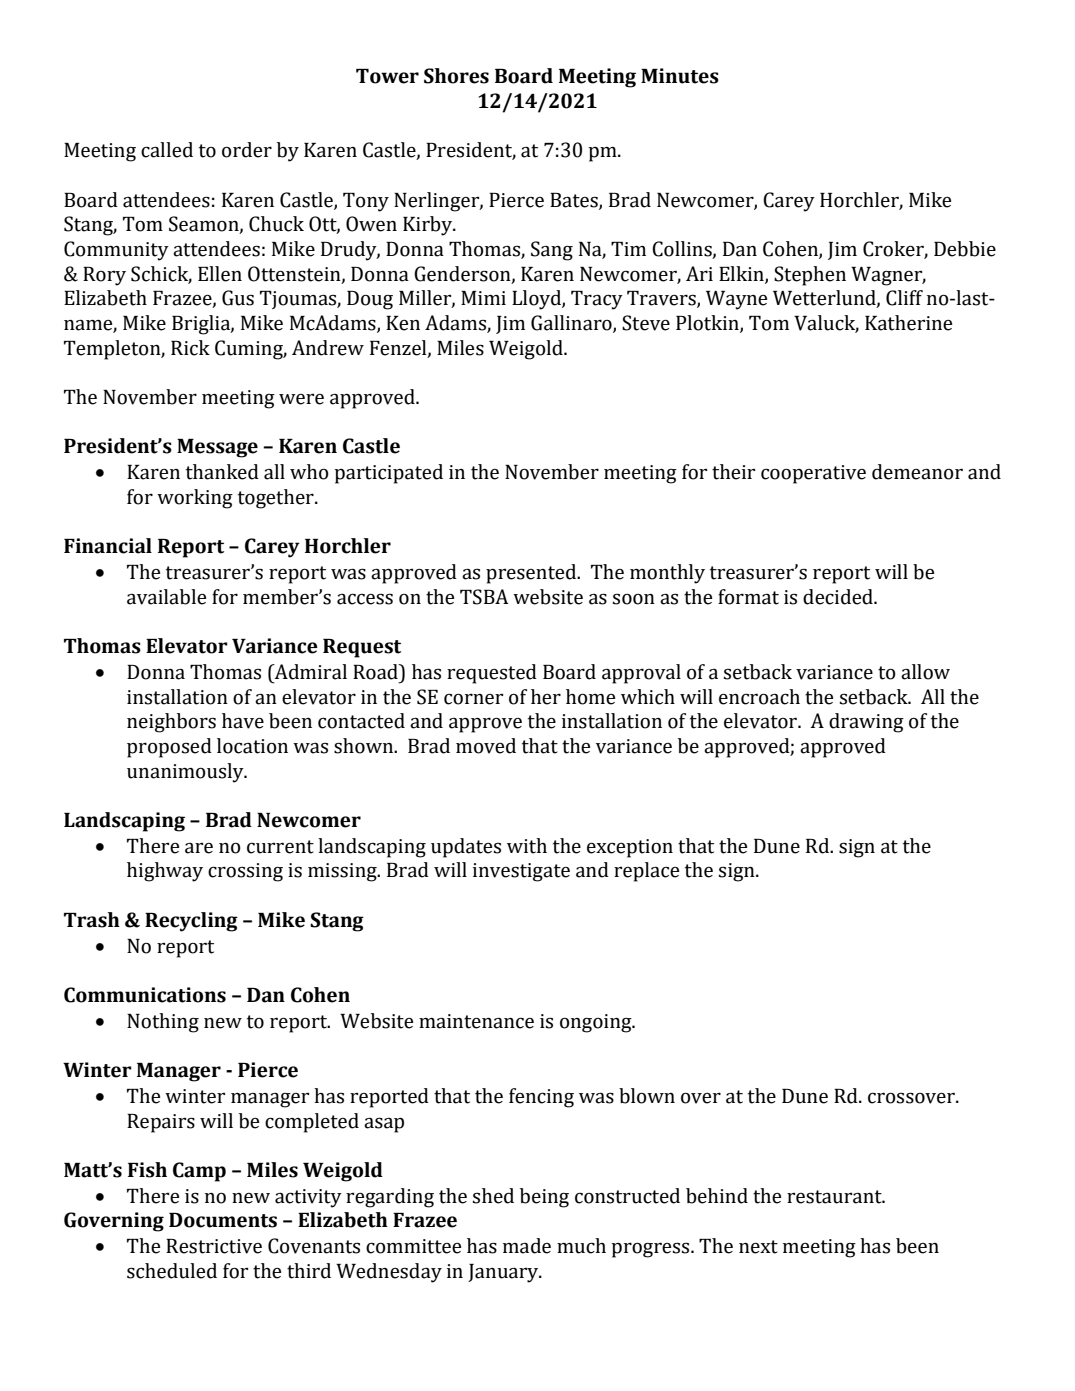 This document has width=1075, height=1391. Describe the element at coordinates (456, 76) in the document. I see `Shores` at that location.
